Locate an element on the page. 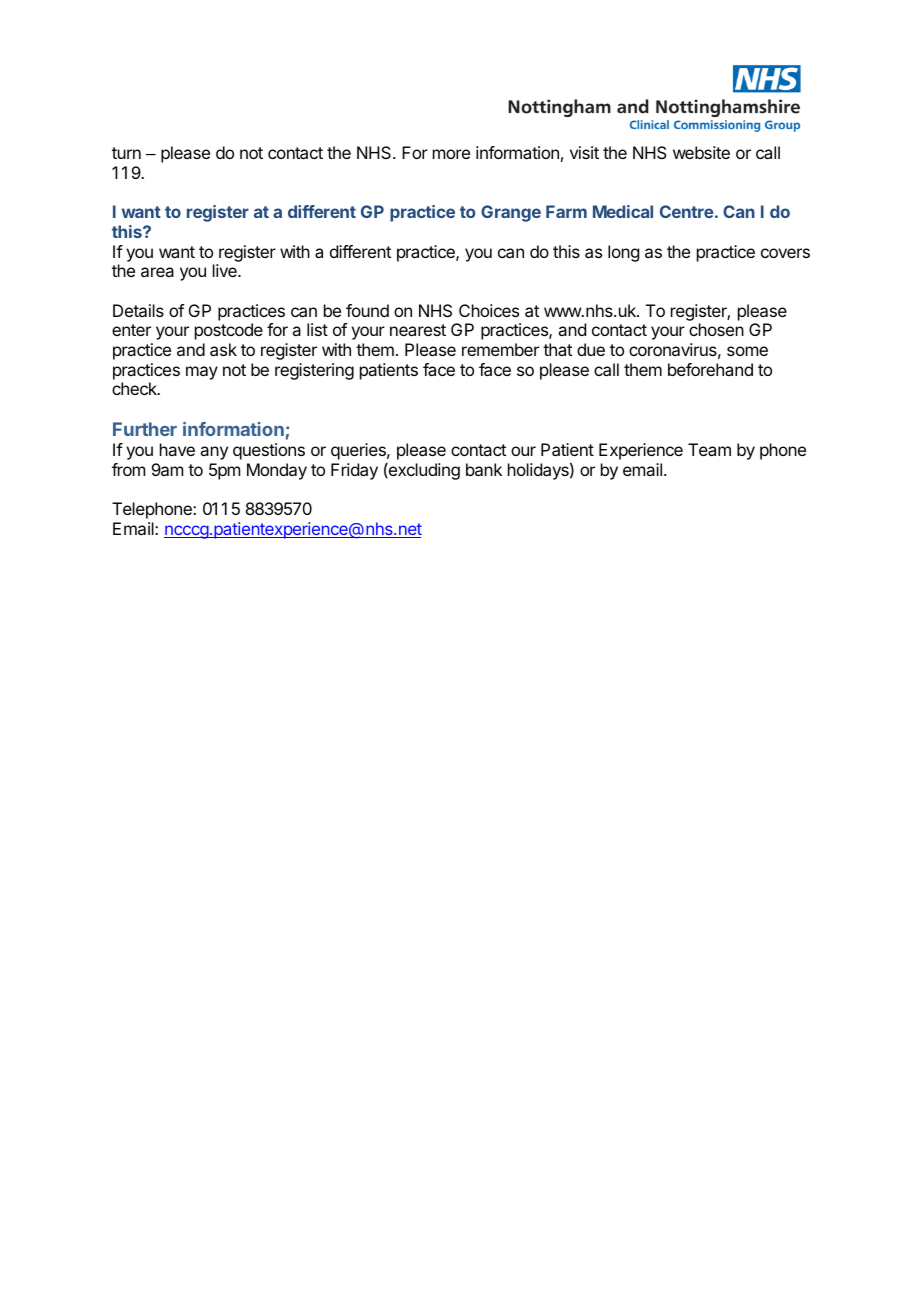 Image resolution: width=924 pixels, height=1308 pixels. any is located at coordinates (214, 453).
